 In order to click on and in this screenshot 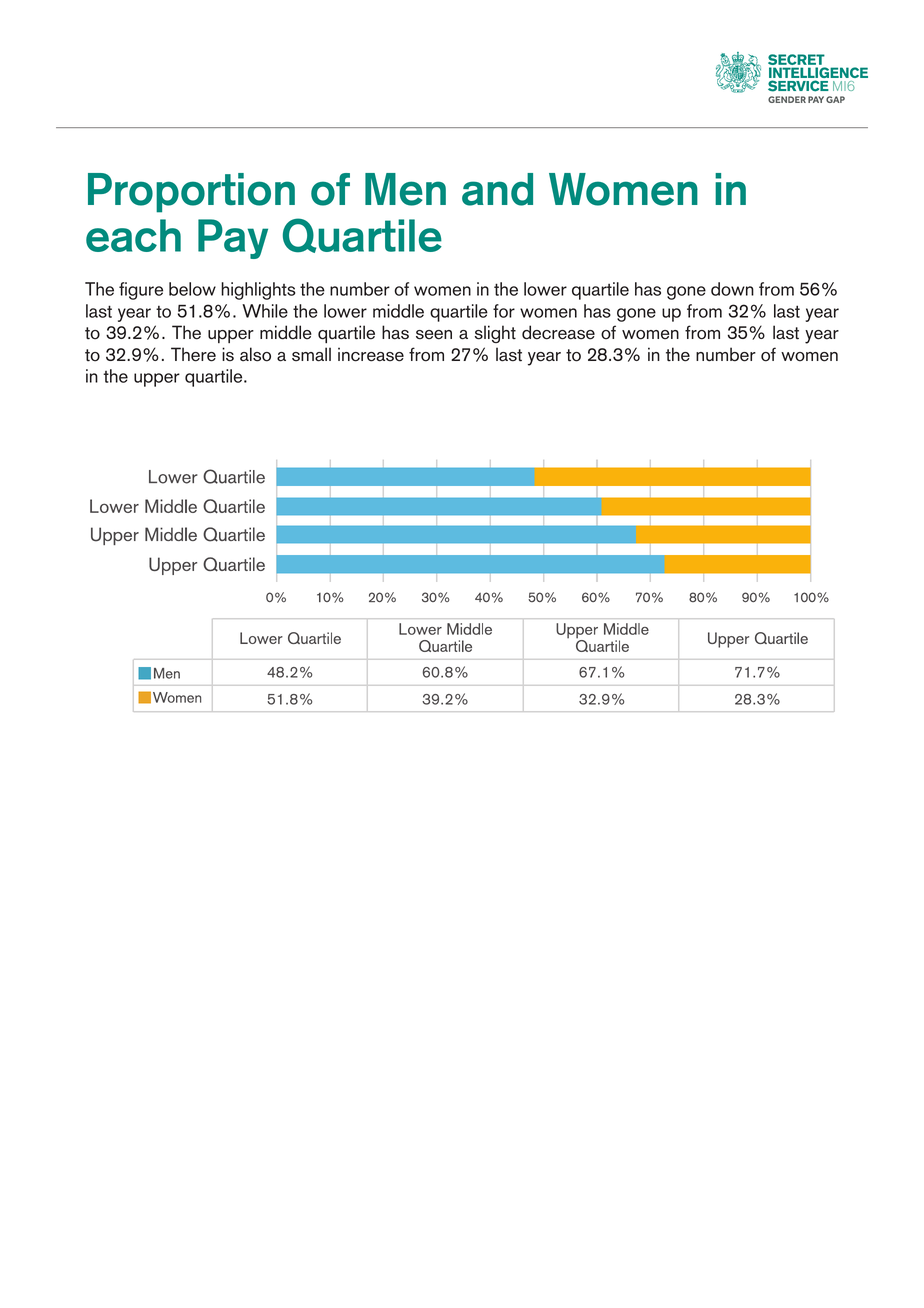, I will do `click(497, 189)`.
